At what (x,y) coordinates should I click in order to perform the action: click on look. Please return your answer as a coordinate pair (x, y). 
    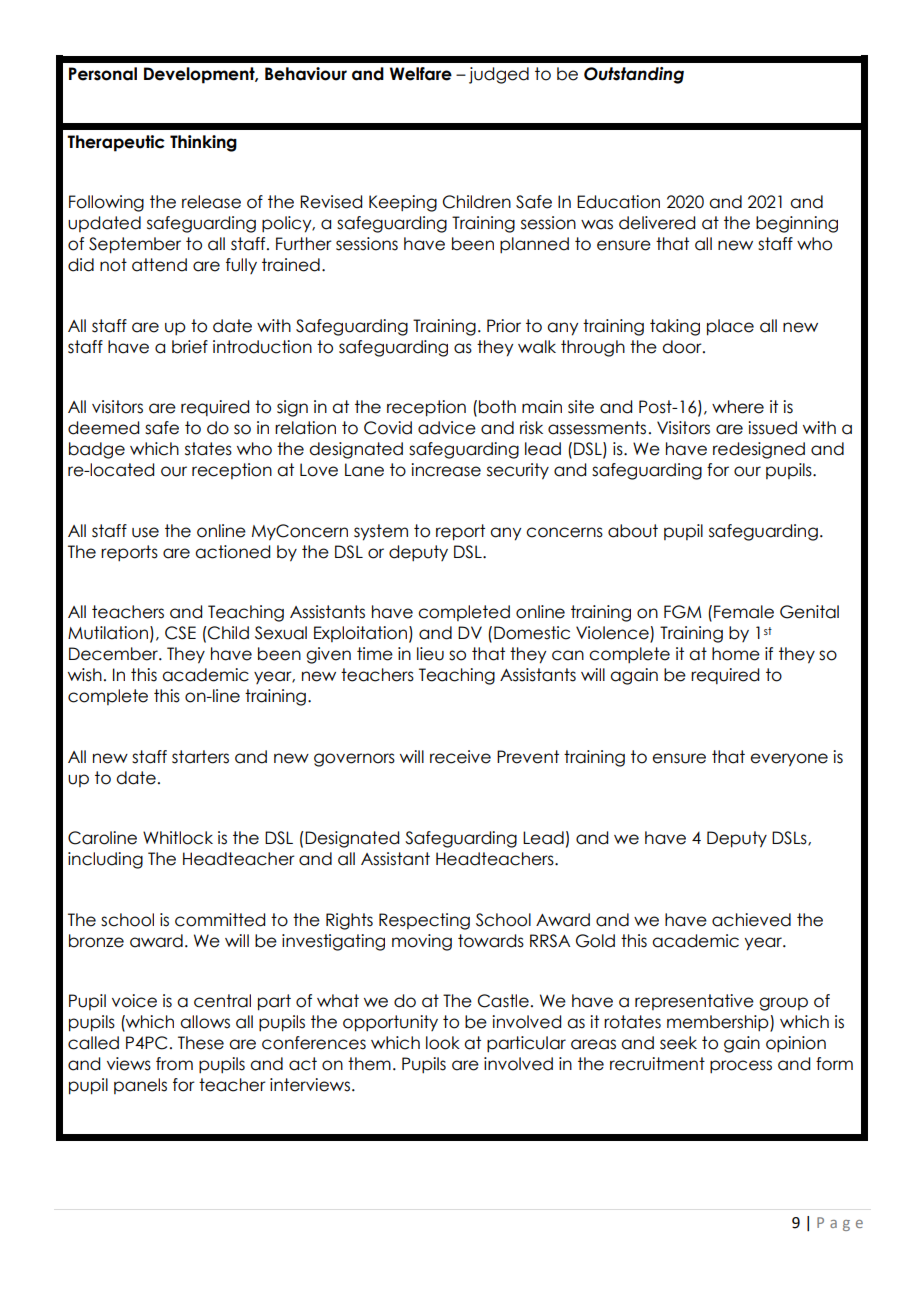
    Looking at the image, I should click on (443, 1043).
